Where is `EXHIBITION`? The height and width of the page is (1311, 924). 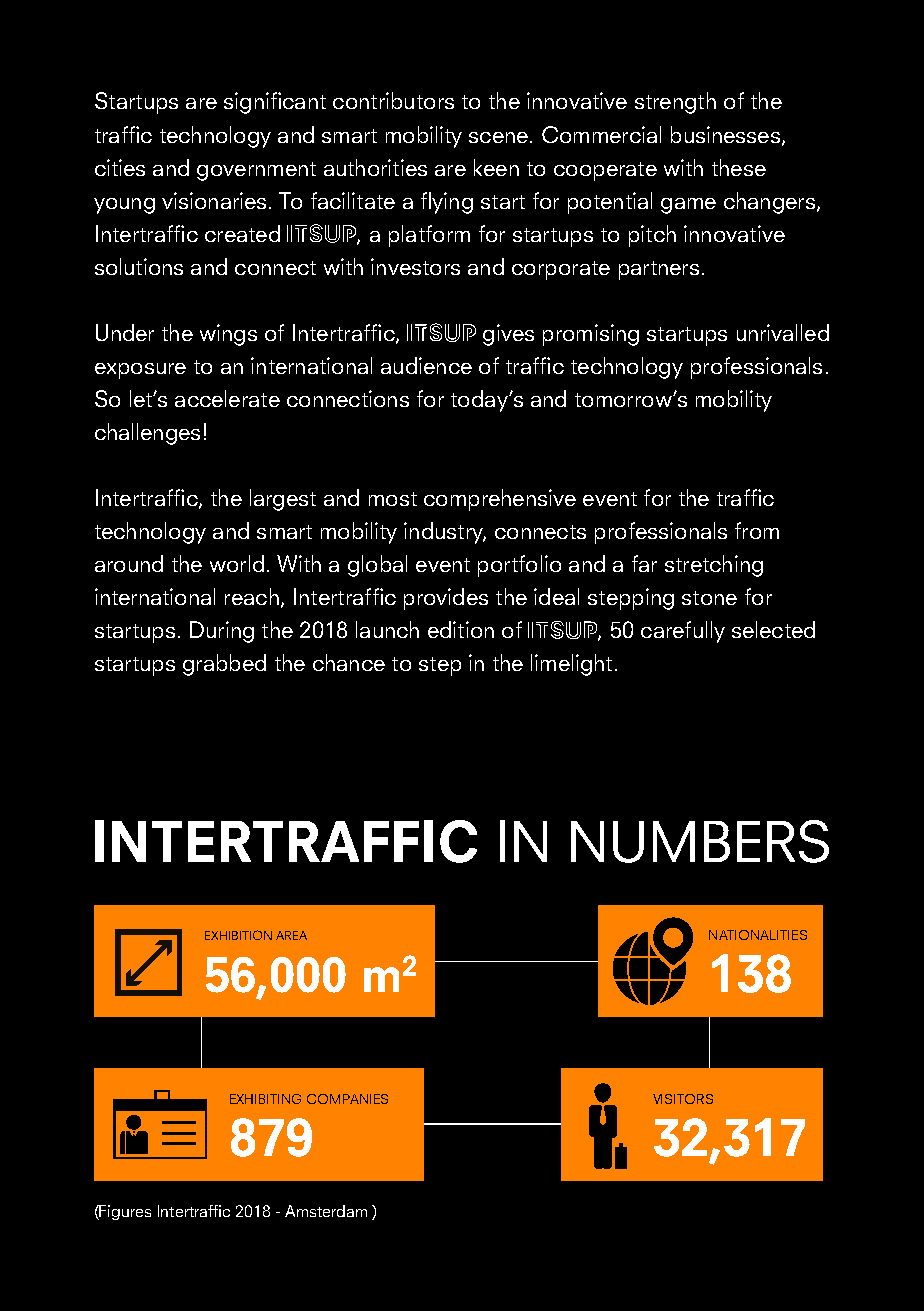
EXHIBITION is located at coordinates (238, 935).
